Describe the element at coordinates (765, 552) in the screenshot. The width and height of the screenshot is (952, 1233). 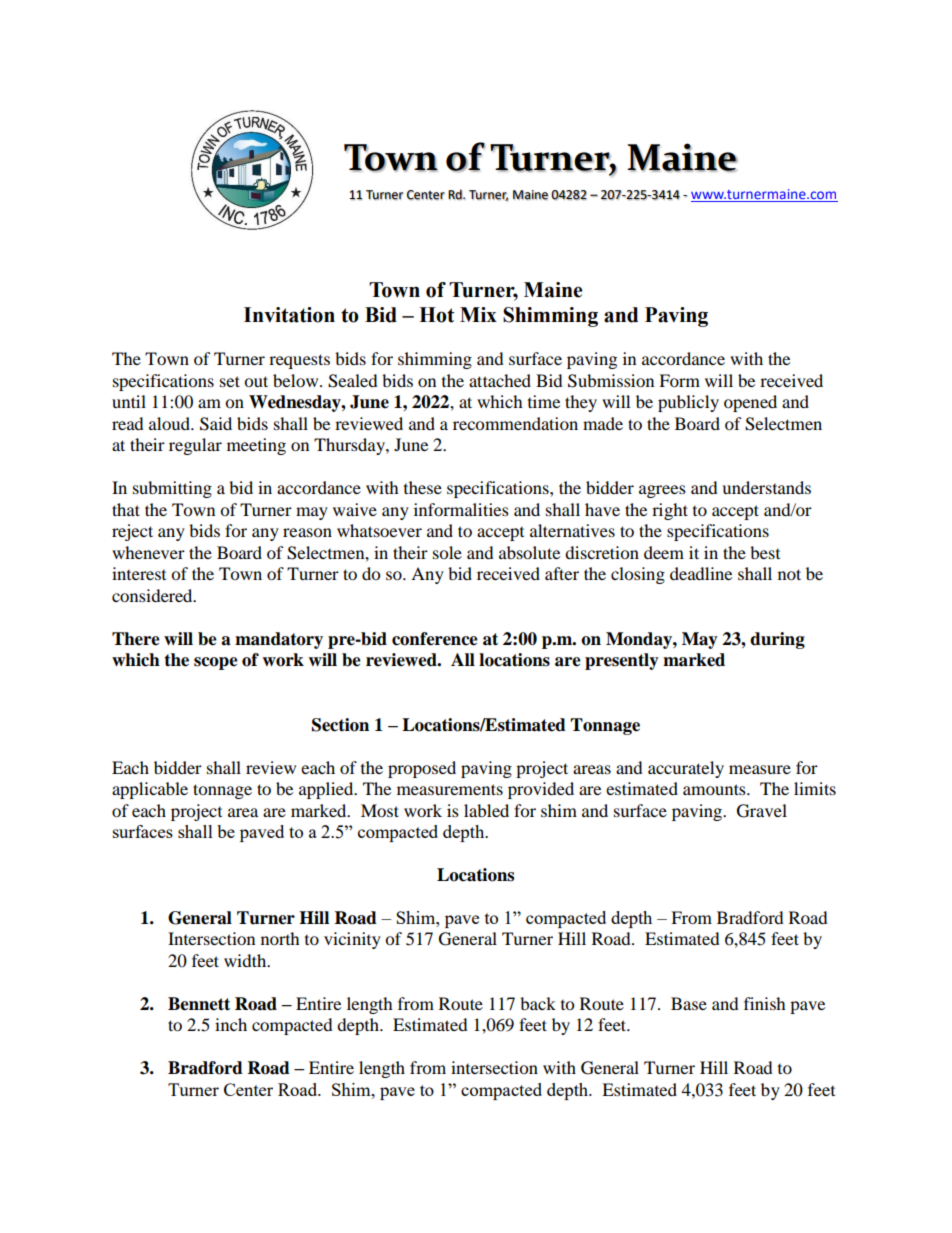
I see `best` at that location.
